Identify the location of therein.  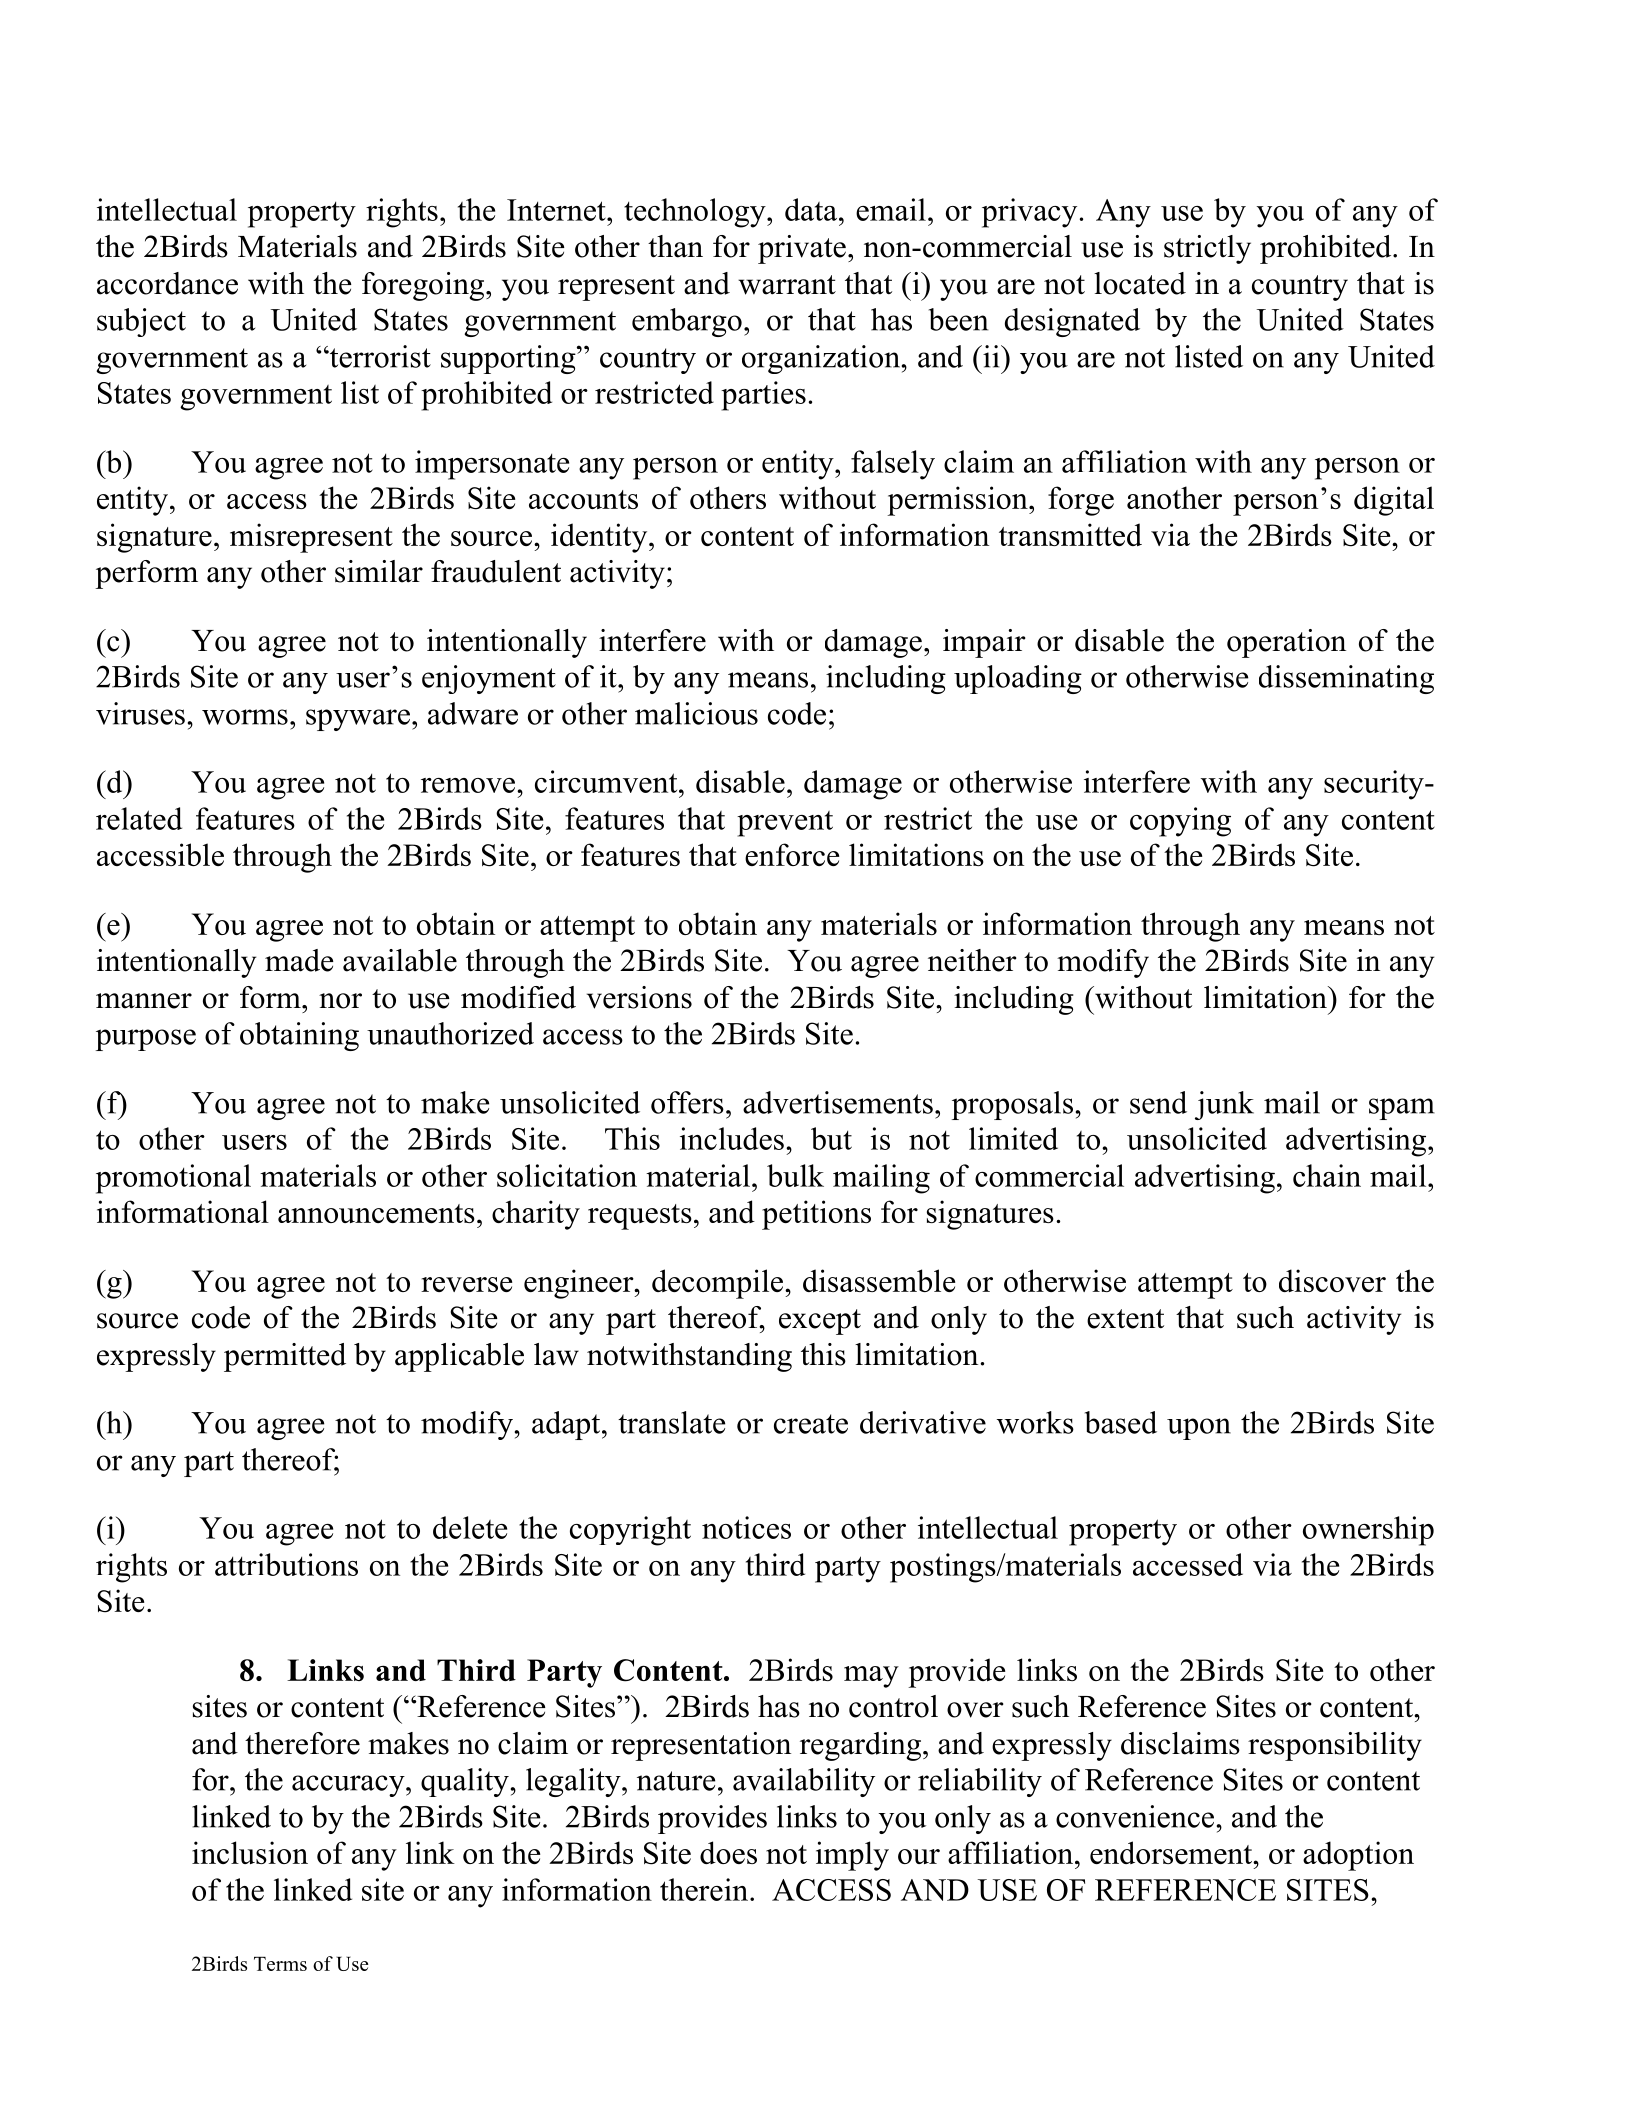
(705, 1889).
